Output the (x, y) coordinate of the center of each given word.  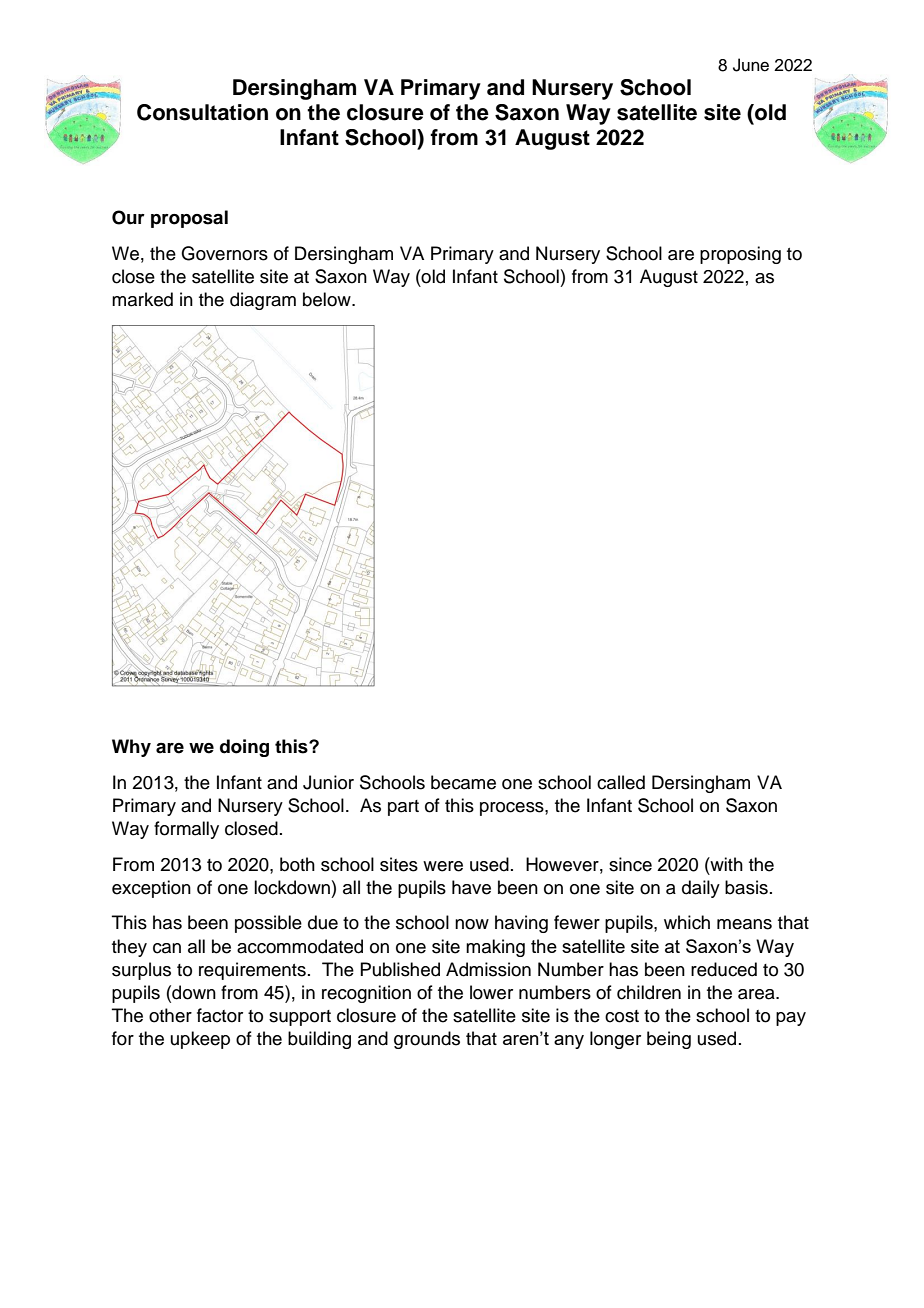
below (328, 299)
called (621, 782)
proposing (740, 255)
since (630, 864)
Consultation (202, 112)
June (751, 65)
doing (244, 748)
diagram (263, 301)
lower (491, 992)
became (463, 782)
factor (220, 1015)
